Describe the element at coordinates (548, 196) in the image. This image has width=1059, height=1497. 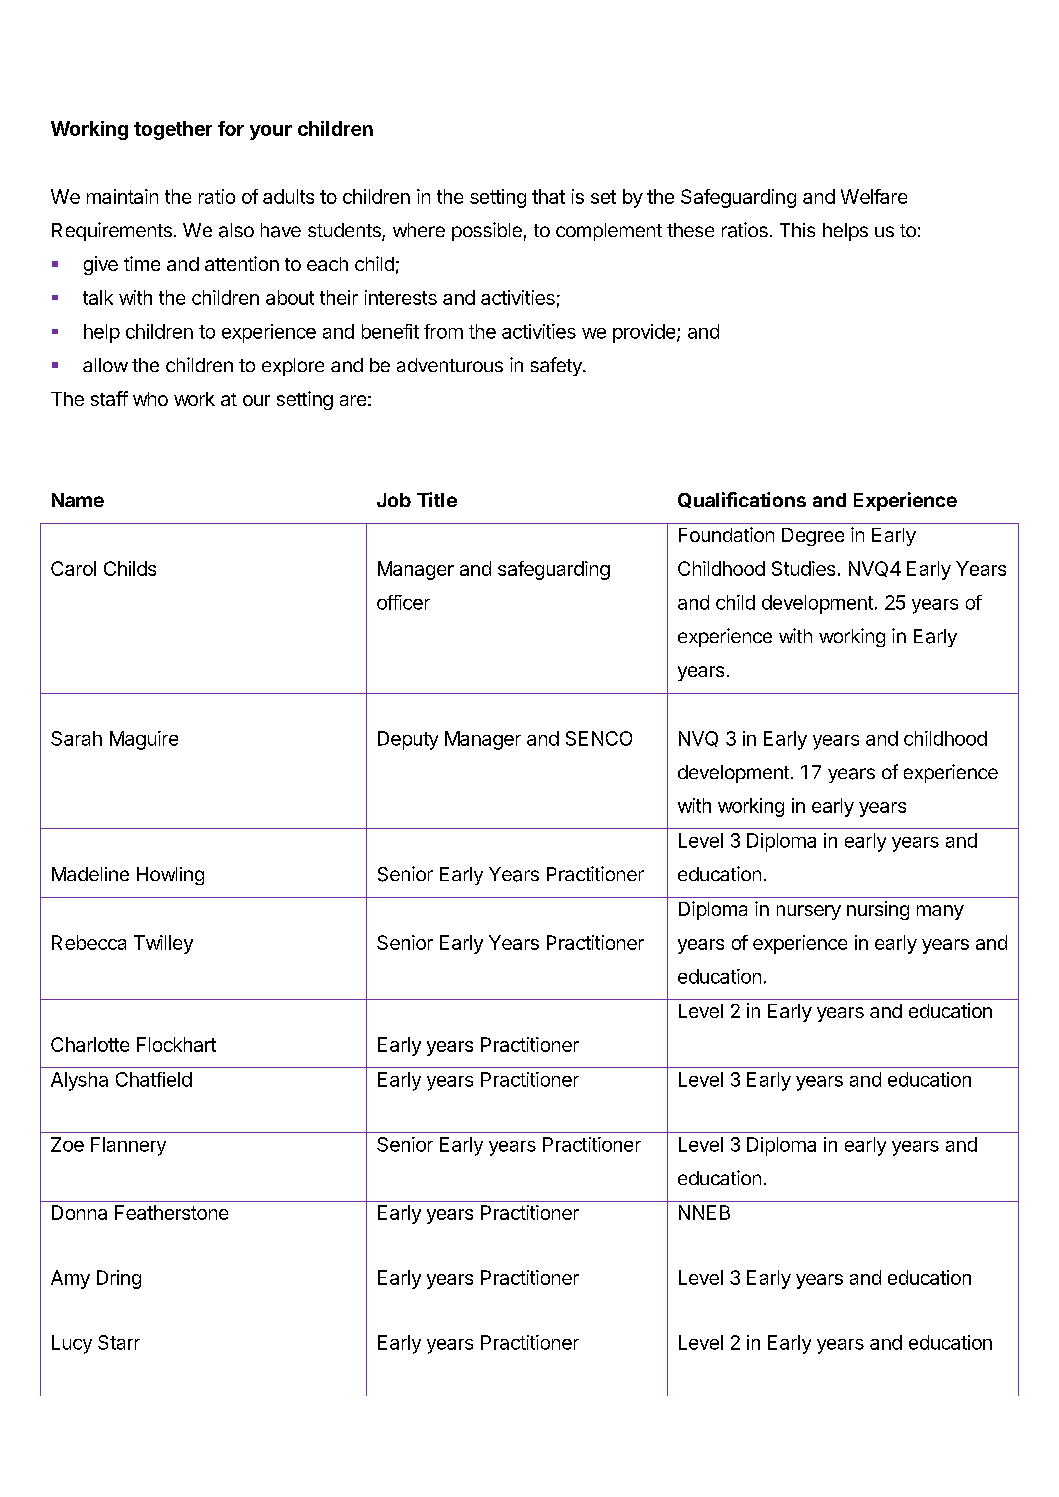
I see `that` at that location.
